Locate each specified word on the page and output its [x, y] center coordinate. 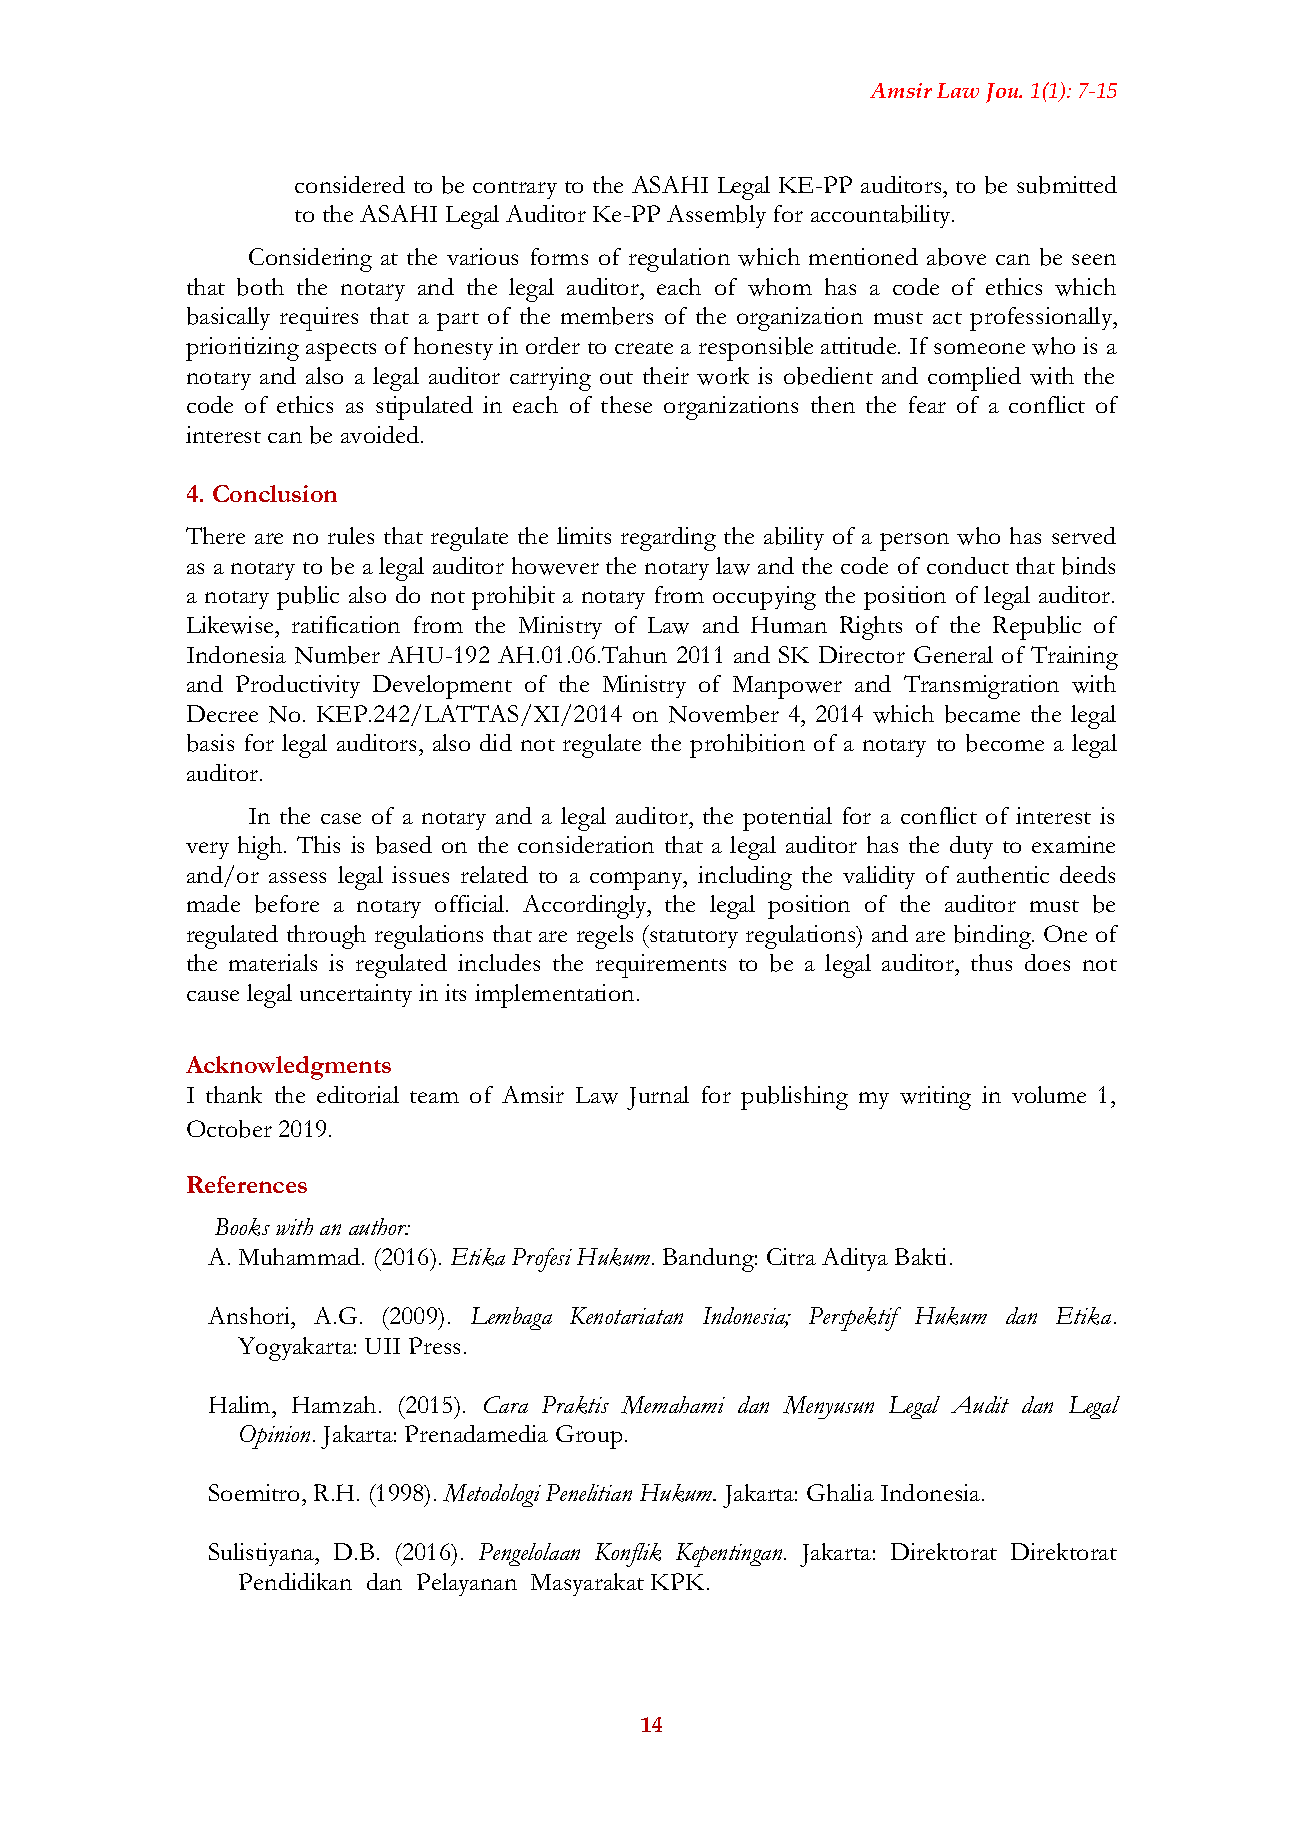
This [318, 844]
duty [971, 847]
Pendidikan [295, 1581]
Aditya [855, 1259]
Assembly [716, 216]
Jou [1003, 93]
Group [589, 1437]
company [637, 881]
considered [350, 184]
